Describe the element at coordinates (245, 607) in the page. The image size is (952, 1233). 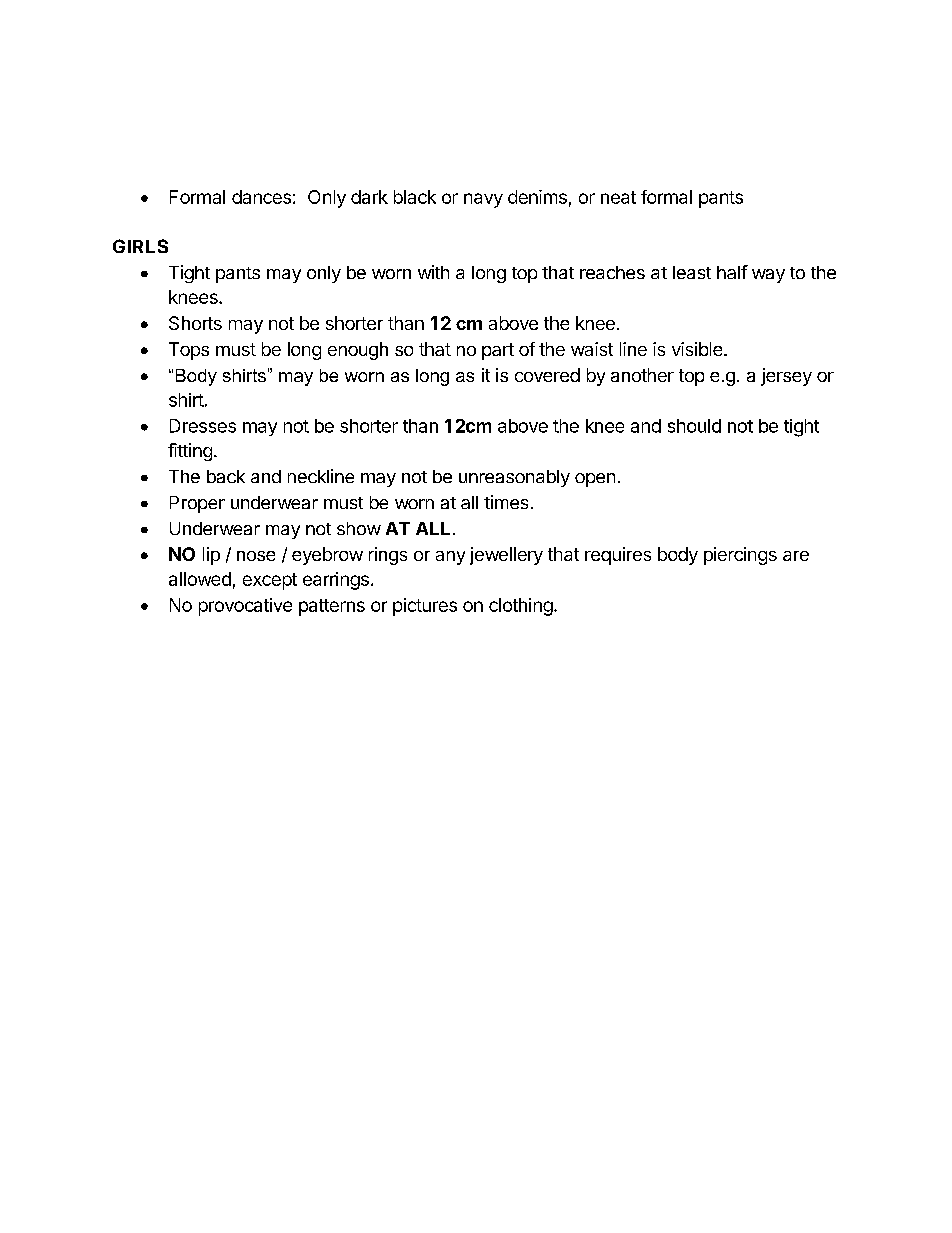
I see `provocative` at that location.
